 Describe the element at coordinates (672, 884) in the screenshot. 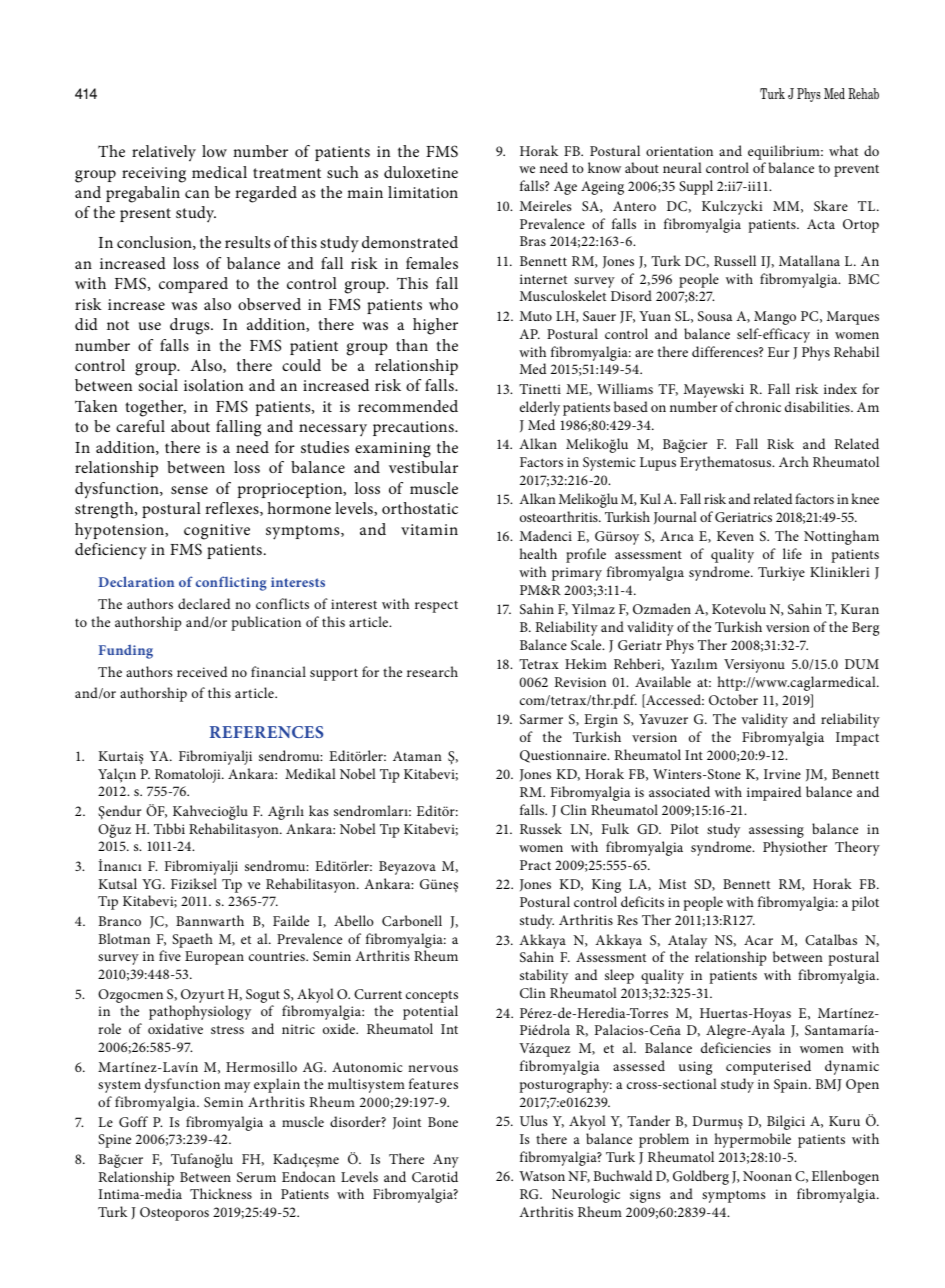

I see `Mist` at that location.
